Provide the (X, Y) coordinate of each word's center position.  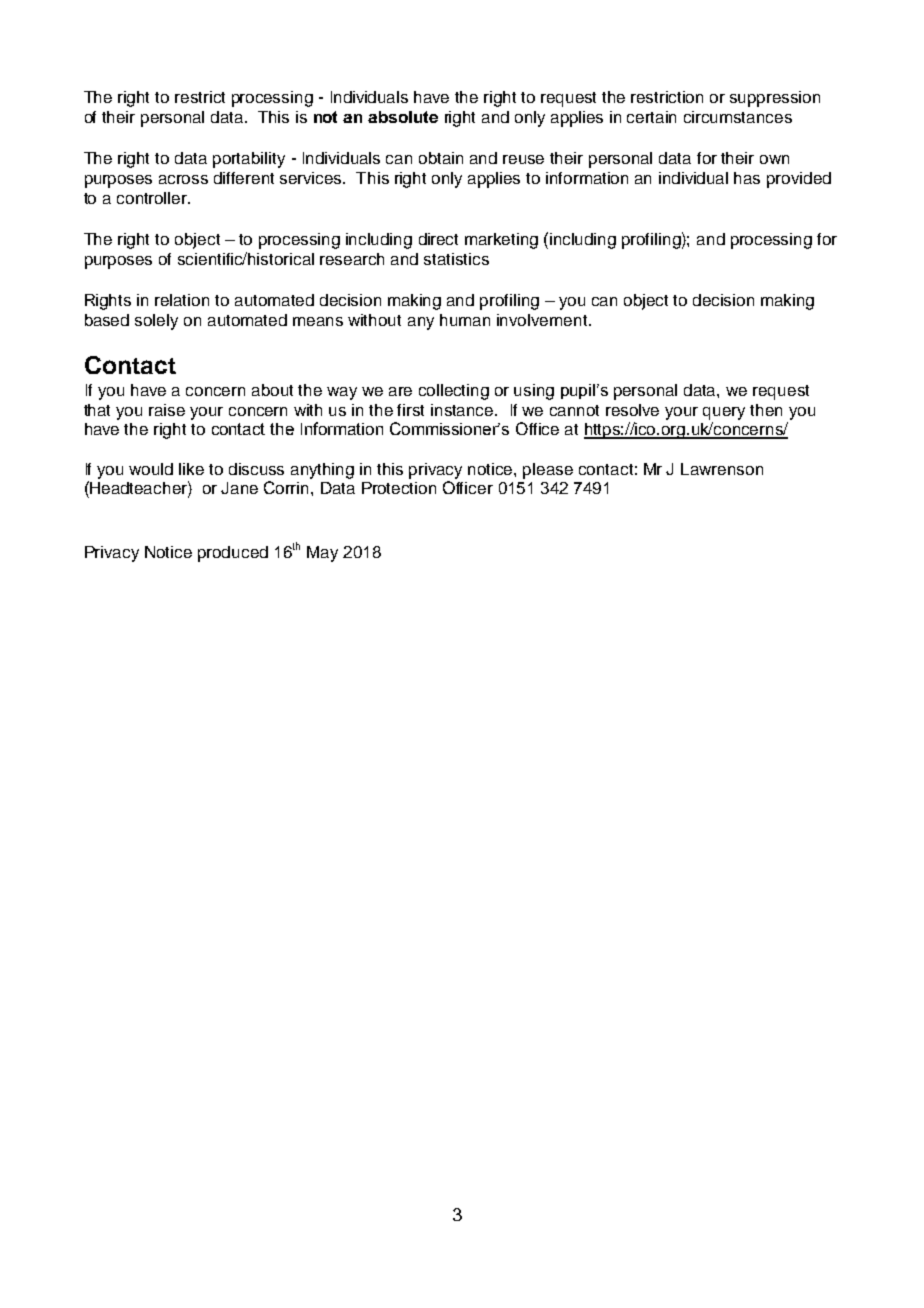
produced (233, 554)
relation (182, 300)
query (724, 413)
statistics (456, 259)
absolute (403, 117)
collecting (454, 392)
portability (249, 160)
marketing (501, 241)
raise (167, 410)
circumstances (738, 117)
